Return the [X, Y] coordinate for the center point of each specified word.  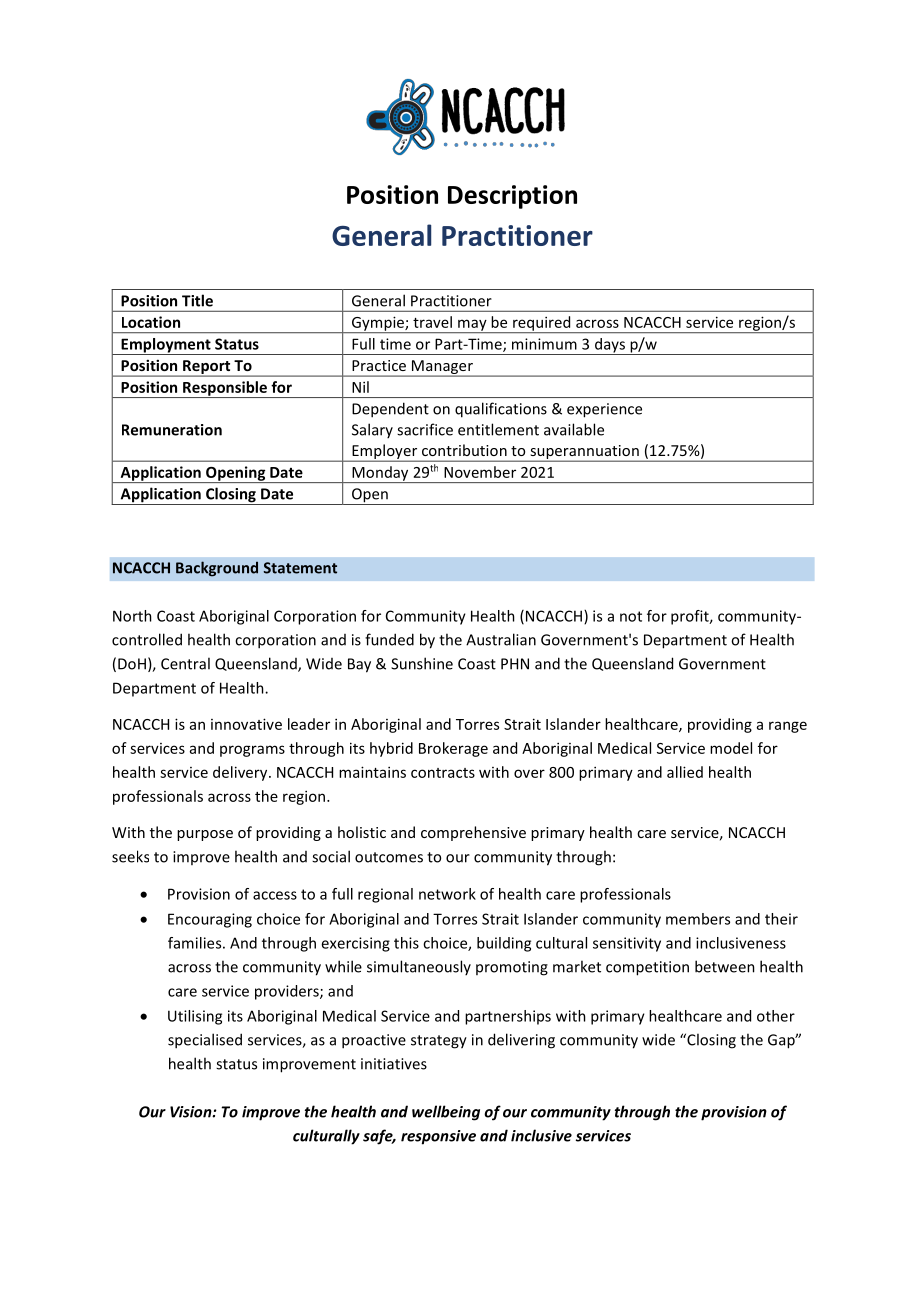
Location [151, 322]
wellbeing [446, 1113]
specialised [205, 1041]
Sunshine [422, 663]
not [631, 616]
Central [185, 663]
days [610, 346]
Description [512, 197]
